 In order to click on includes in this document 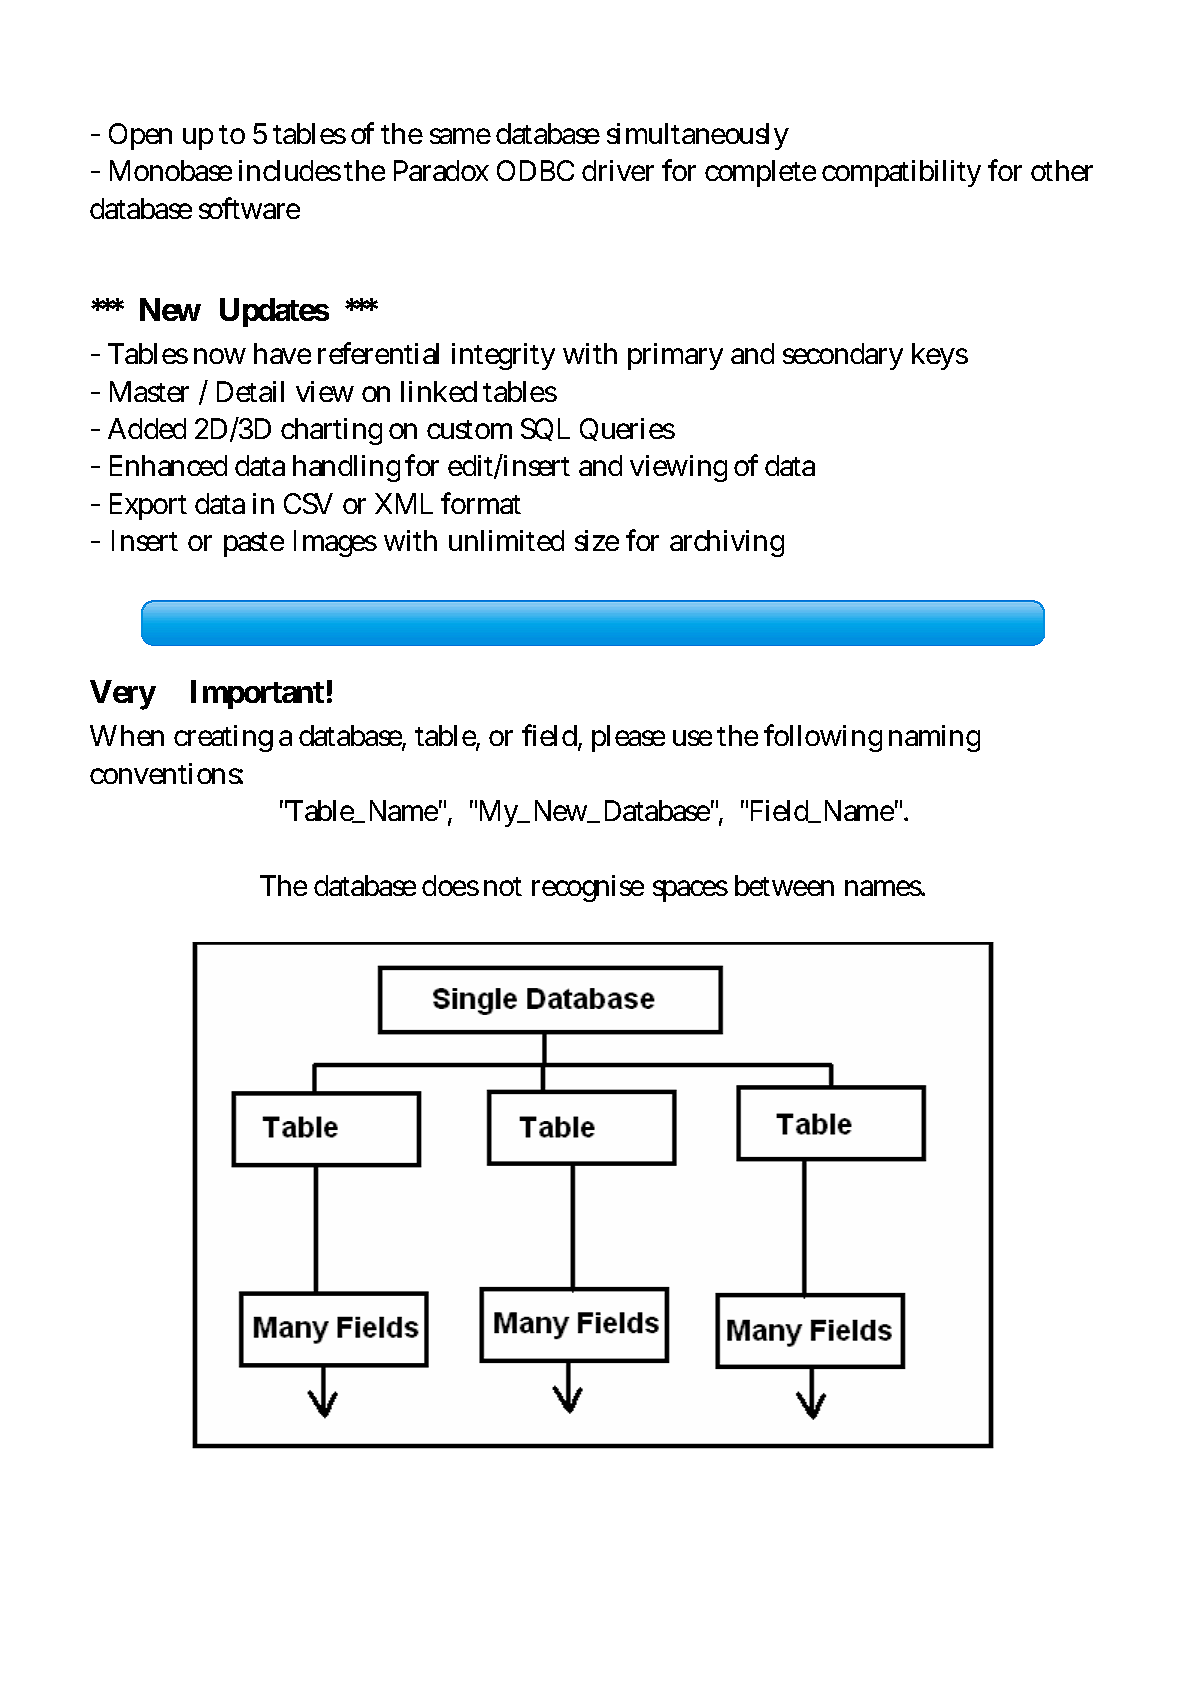, I will do `click(290, 170)`.
